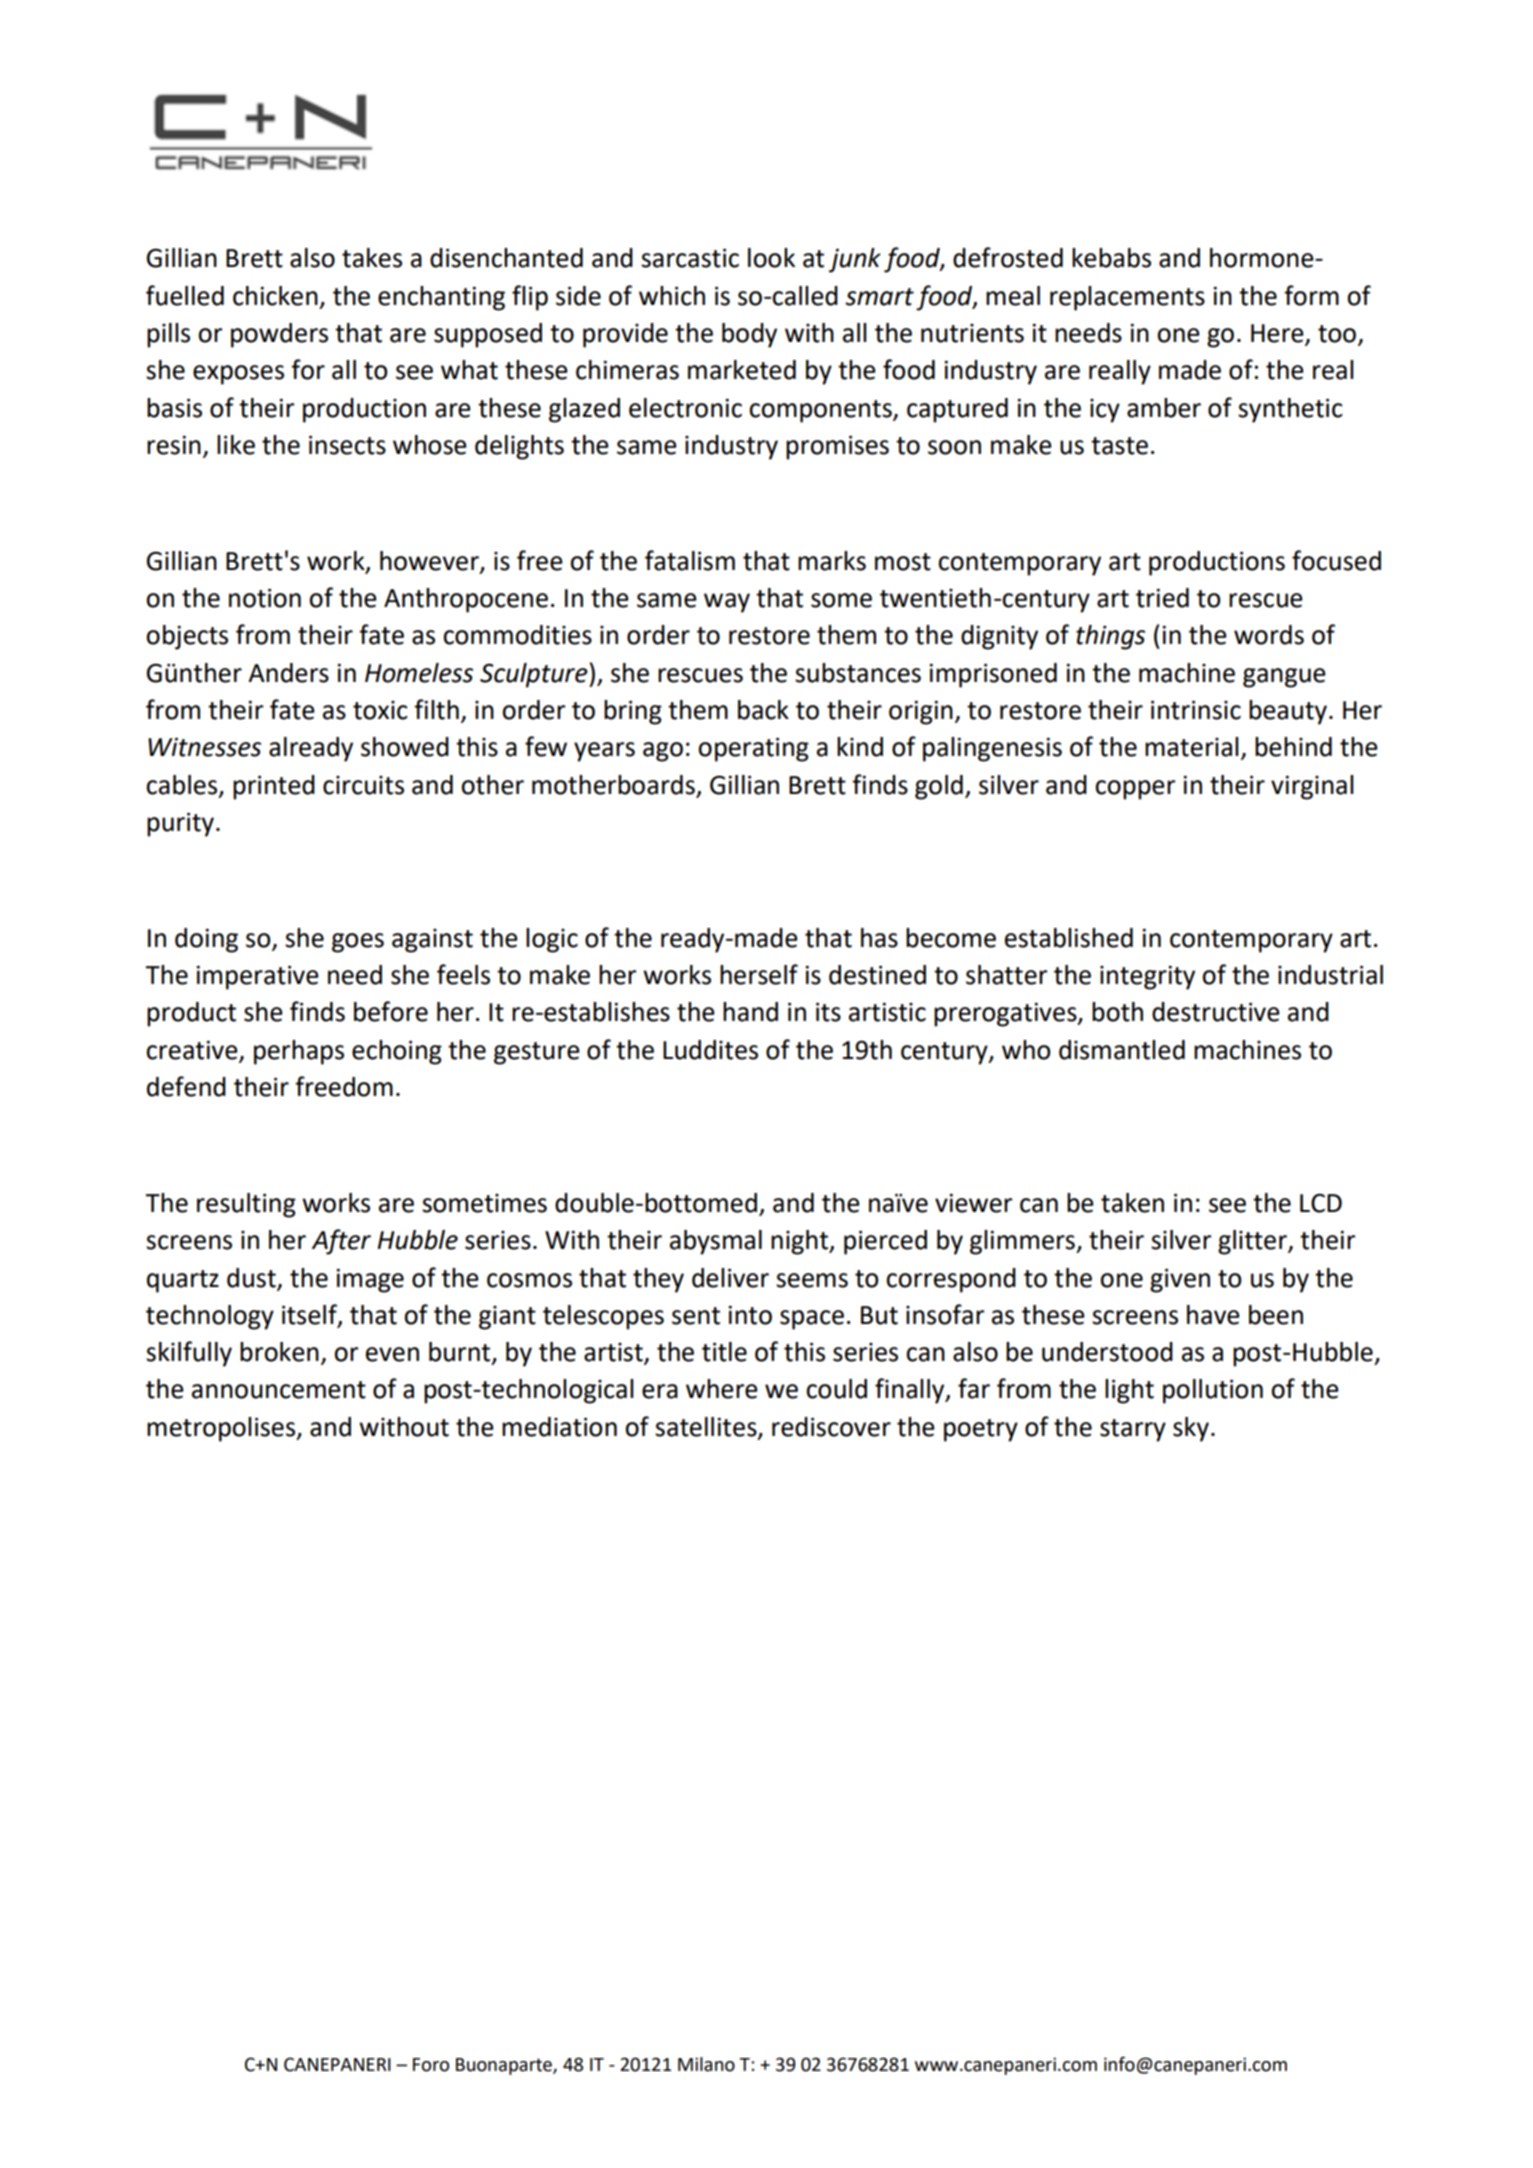 The height and width of the page is (2168, 1533). I want to click on body, so click(749, 335).
